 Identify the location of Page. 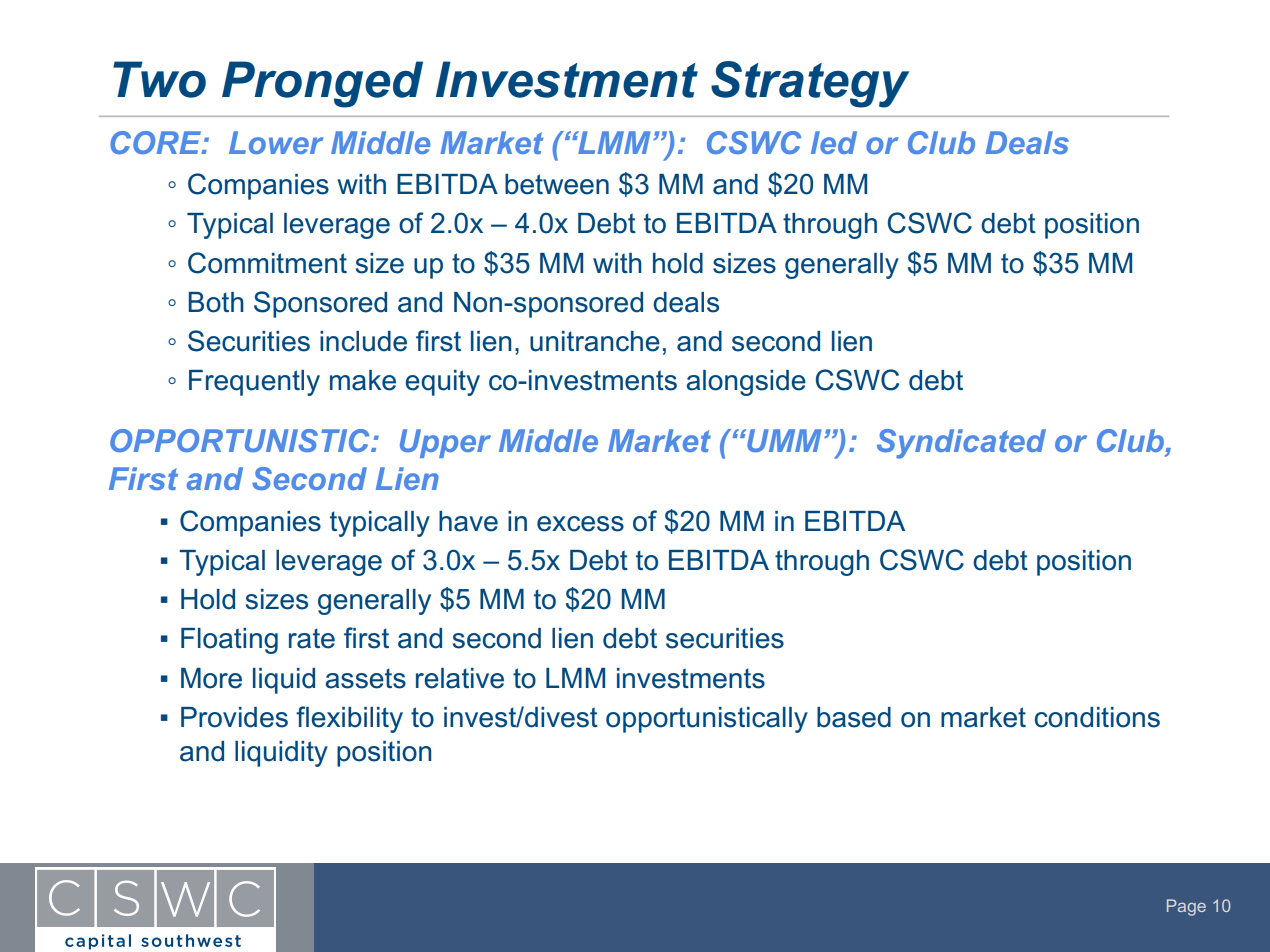
(1186, 907).
